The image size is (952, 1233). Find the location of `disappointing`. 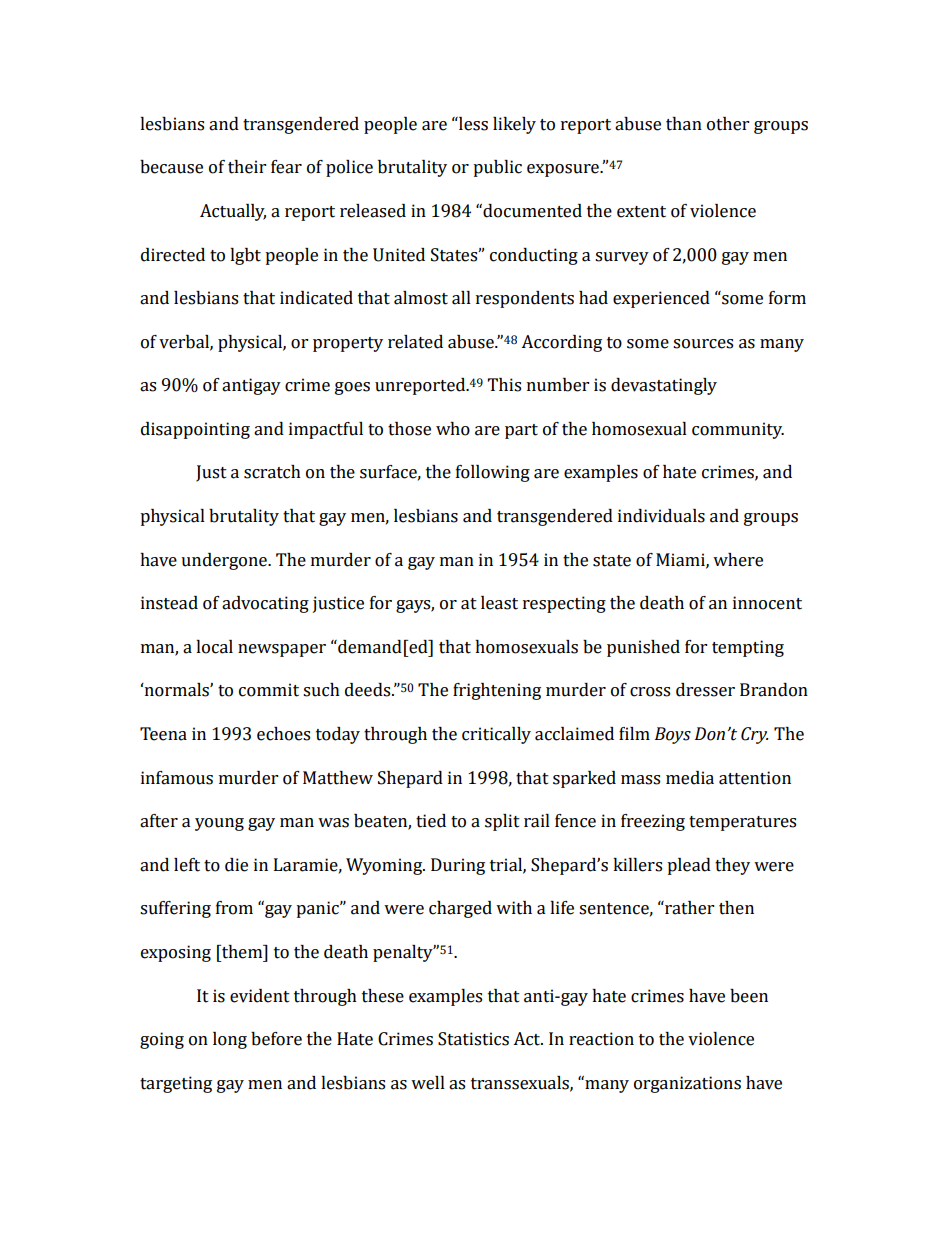

disappointing is located at coordinates (195, 430).
